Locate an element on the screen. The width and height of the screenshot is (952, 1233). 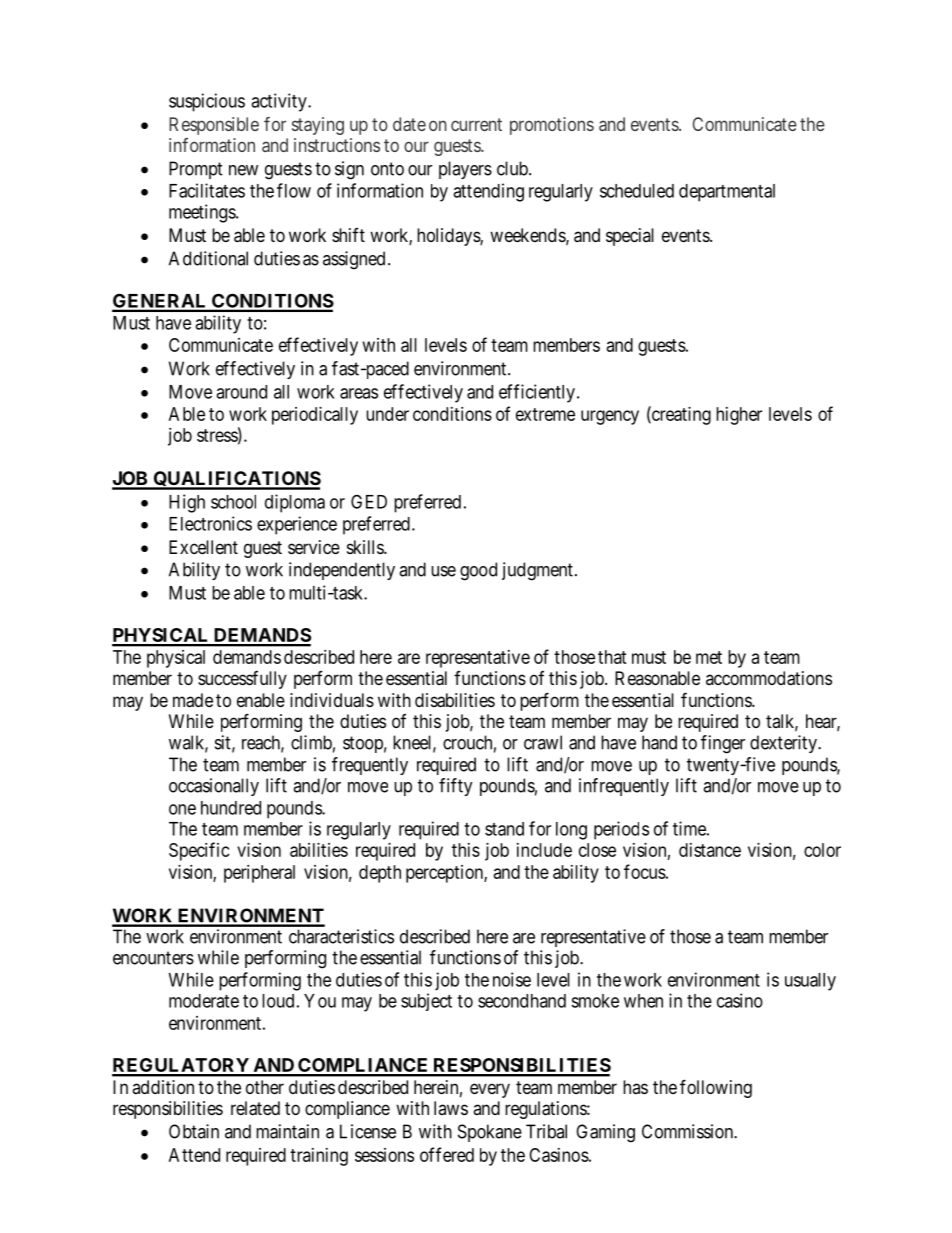
met is located at coordinates (709, 657).
